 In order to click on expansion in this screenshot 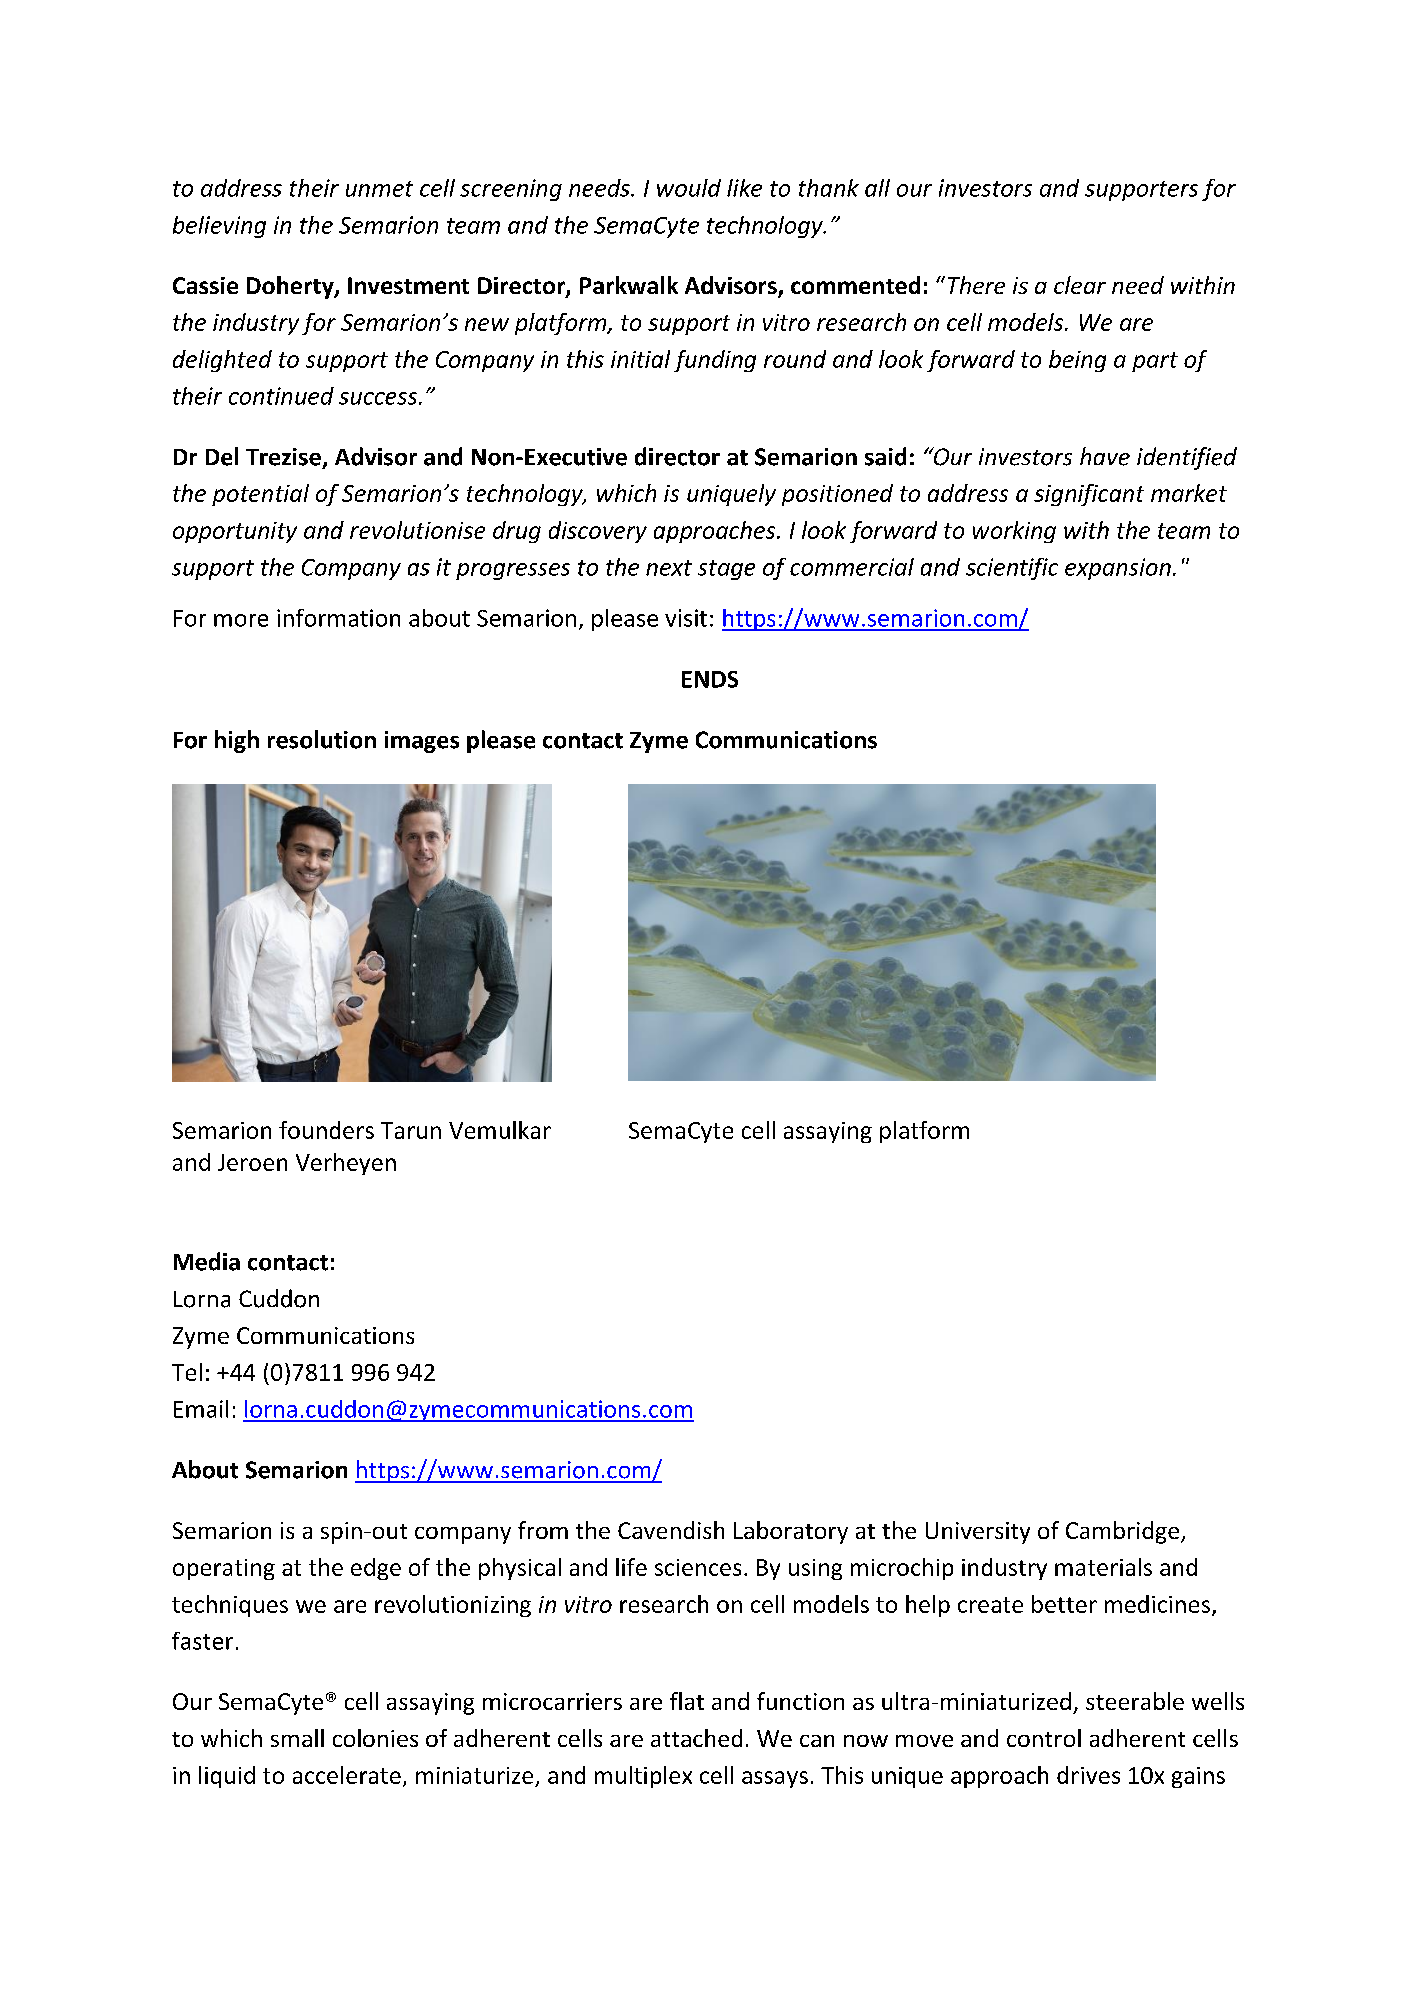, I will do `click(1118, 569)`.
